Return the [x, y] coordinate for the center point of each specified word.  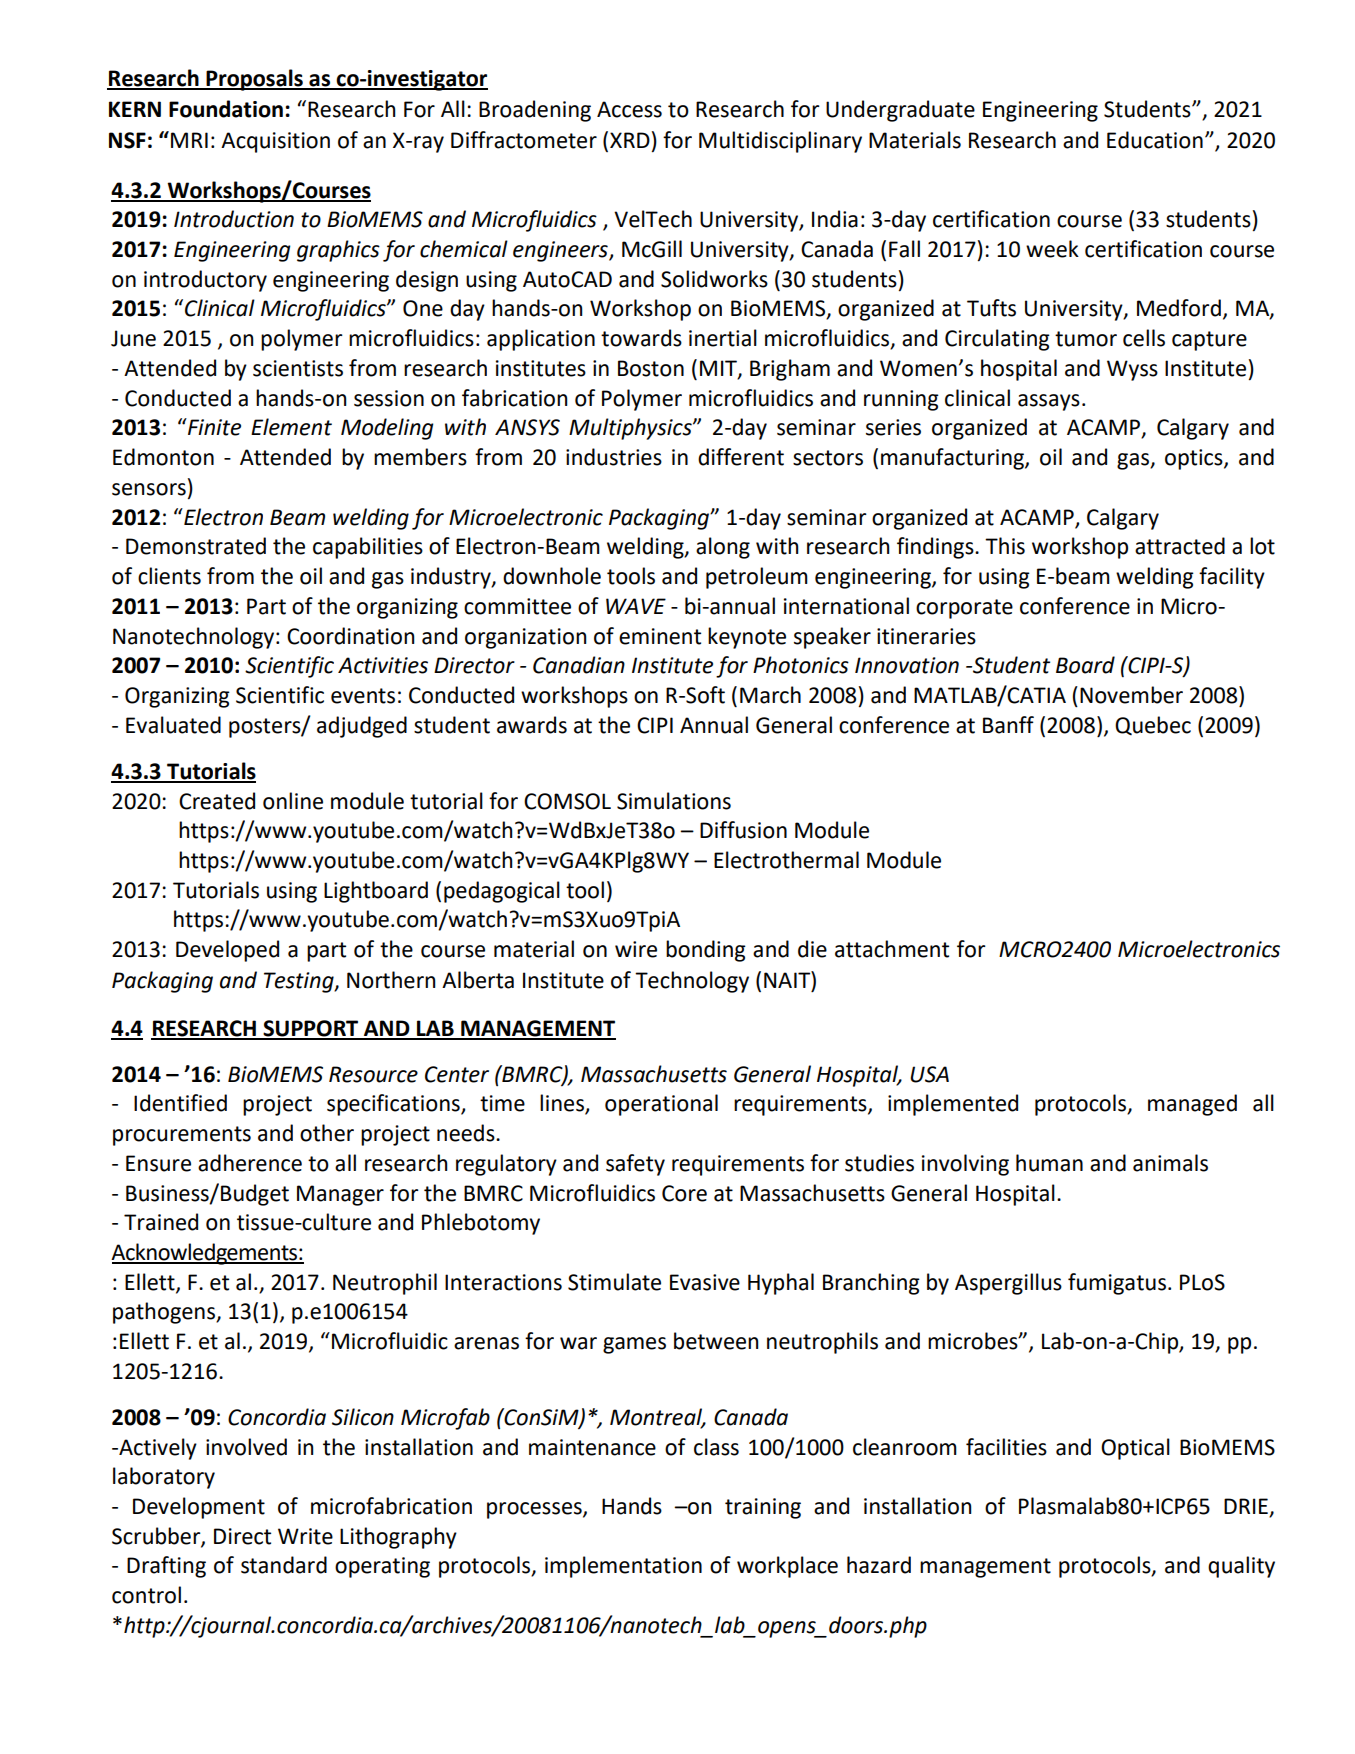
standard [284, 1565]
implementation [623, 1567]
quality [1241, 1567]
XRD [630, 140]
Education [1155, 140]
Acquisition [275, 142]
